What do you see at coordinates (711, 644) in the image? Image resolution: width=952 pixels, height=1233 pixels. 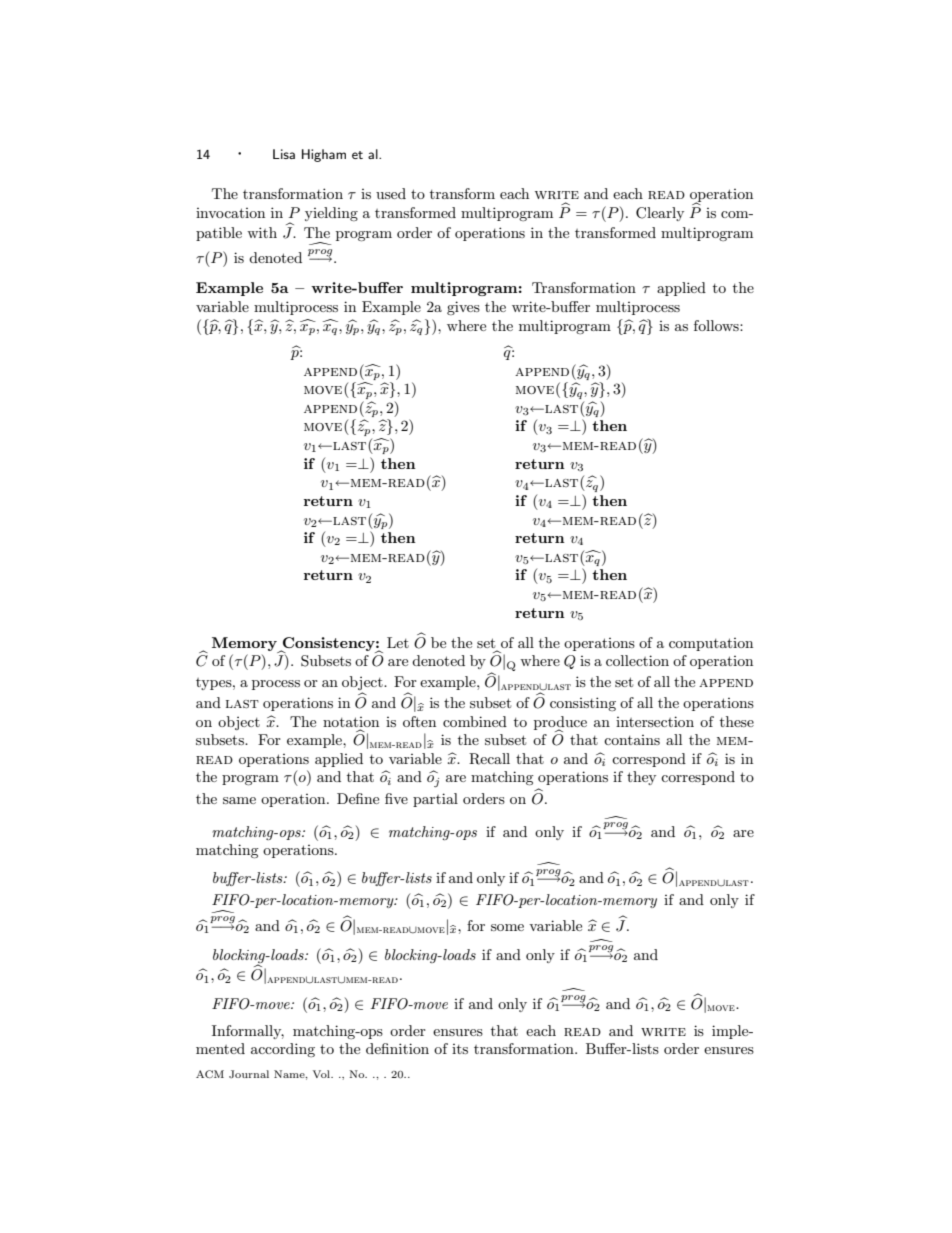 I see `computation` at bounding box center [711, 644].
